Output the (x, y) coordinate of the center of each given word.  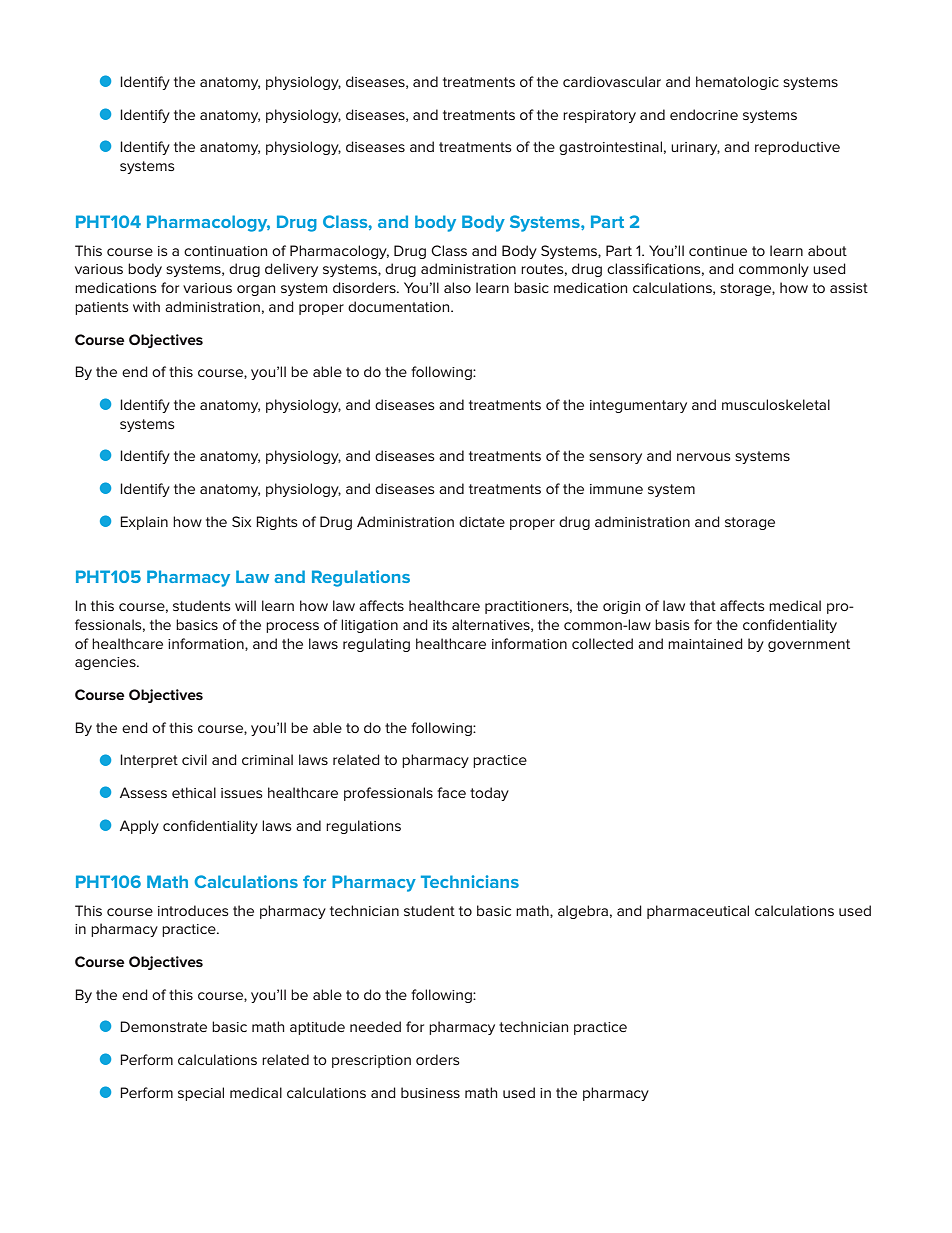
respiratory (599, 116)
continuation (225, 251)
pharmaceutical (698, 912)
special (201, 1094)
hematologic (737, 83)
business (430, 1092)
